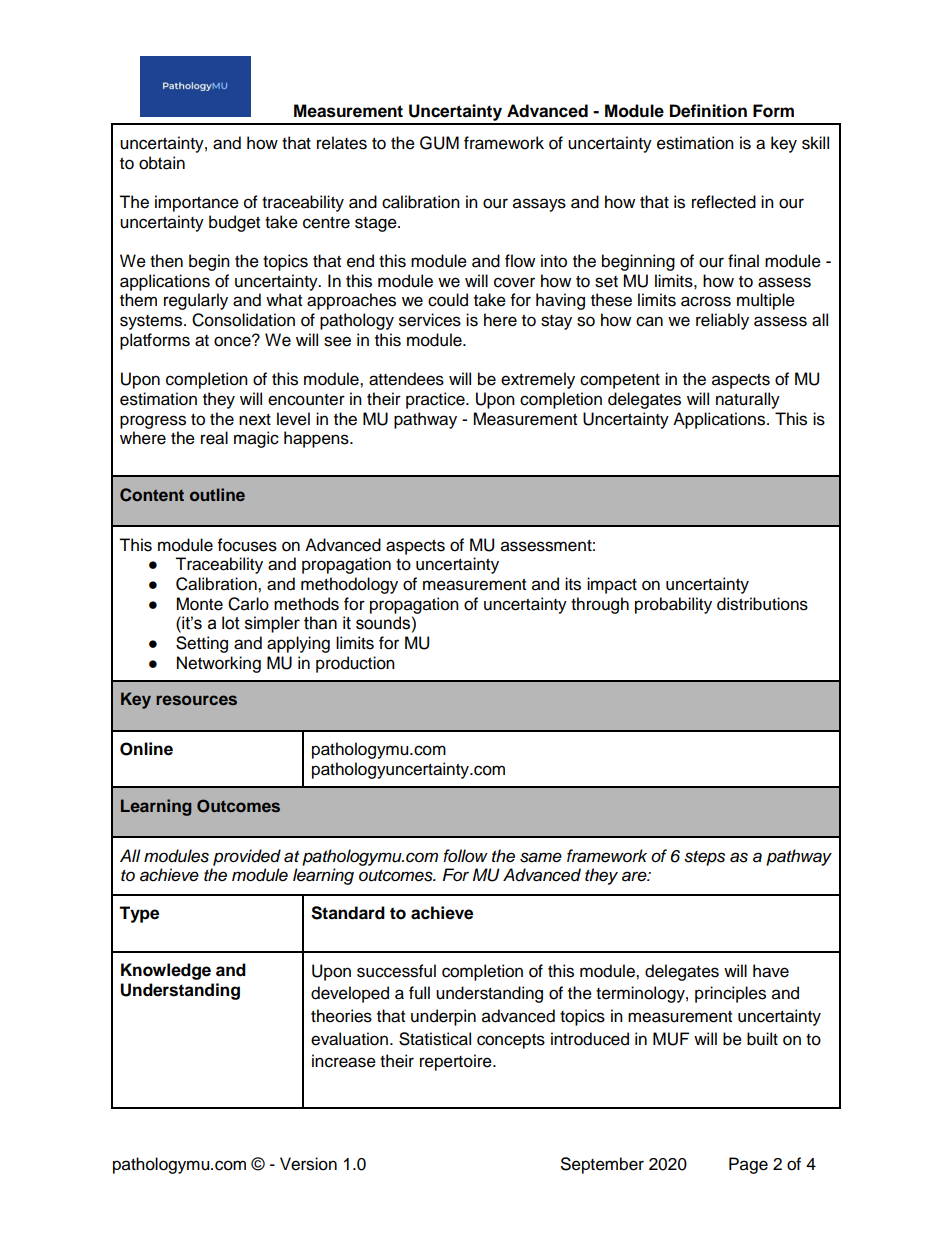  What do you see at coordinates (247, 857) in the screenshot?
I see `provided` at bounding box center [247, 857].
